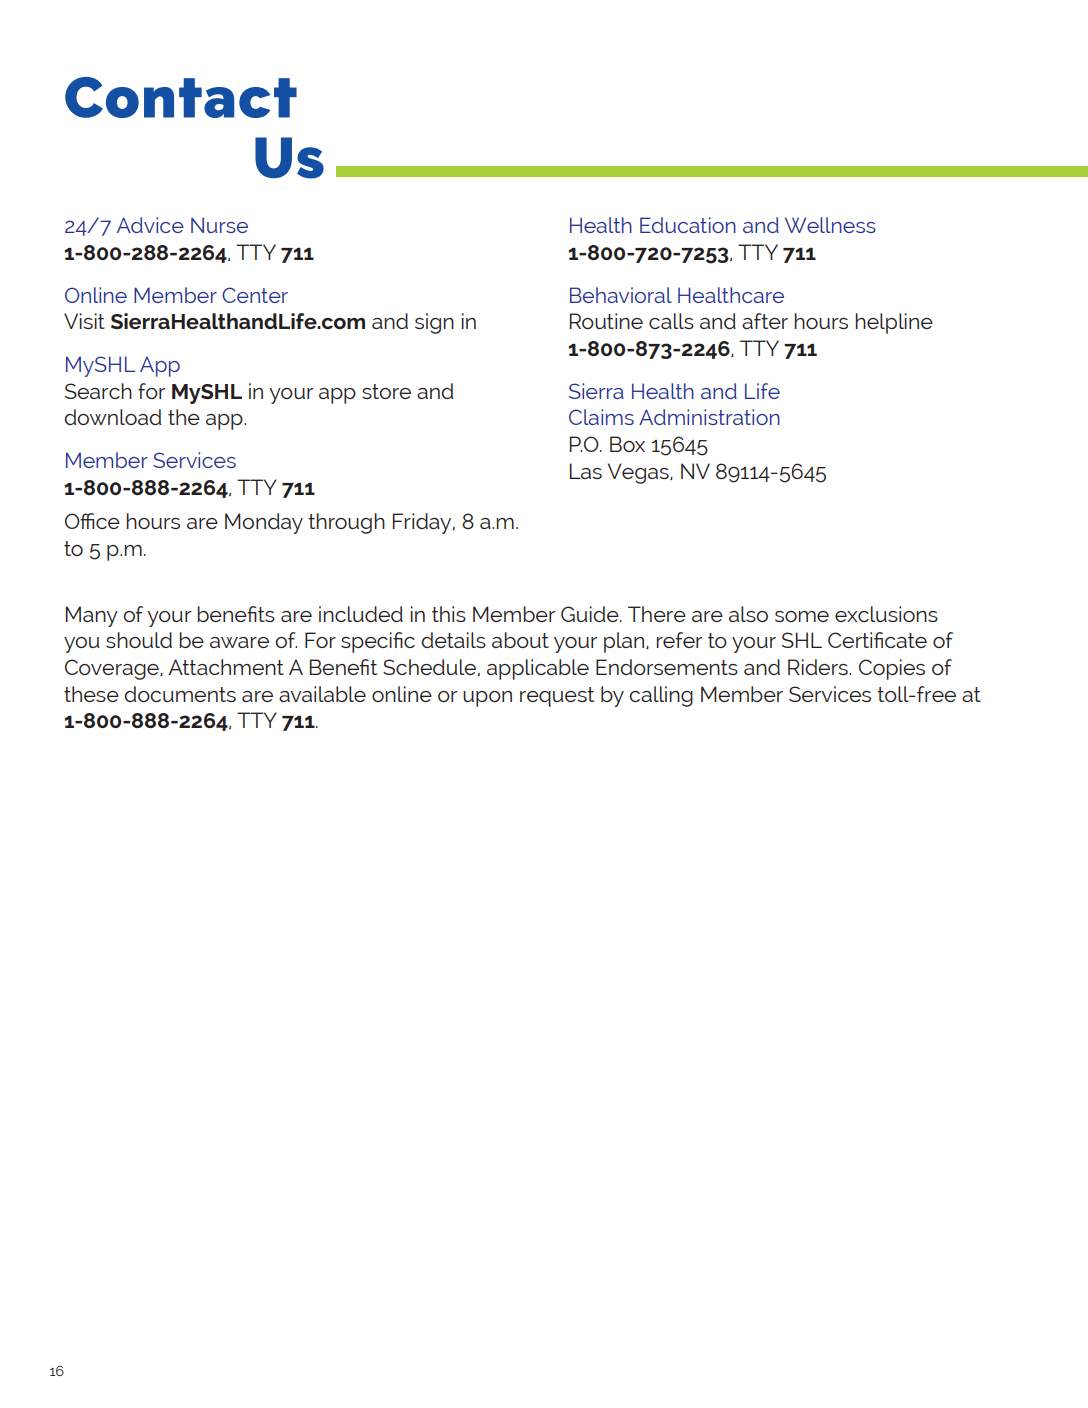  What do you see at coordinates (830, 225) in the screenshot?
I see `Wellness` at bounding box center [830, 225].
